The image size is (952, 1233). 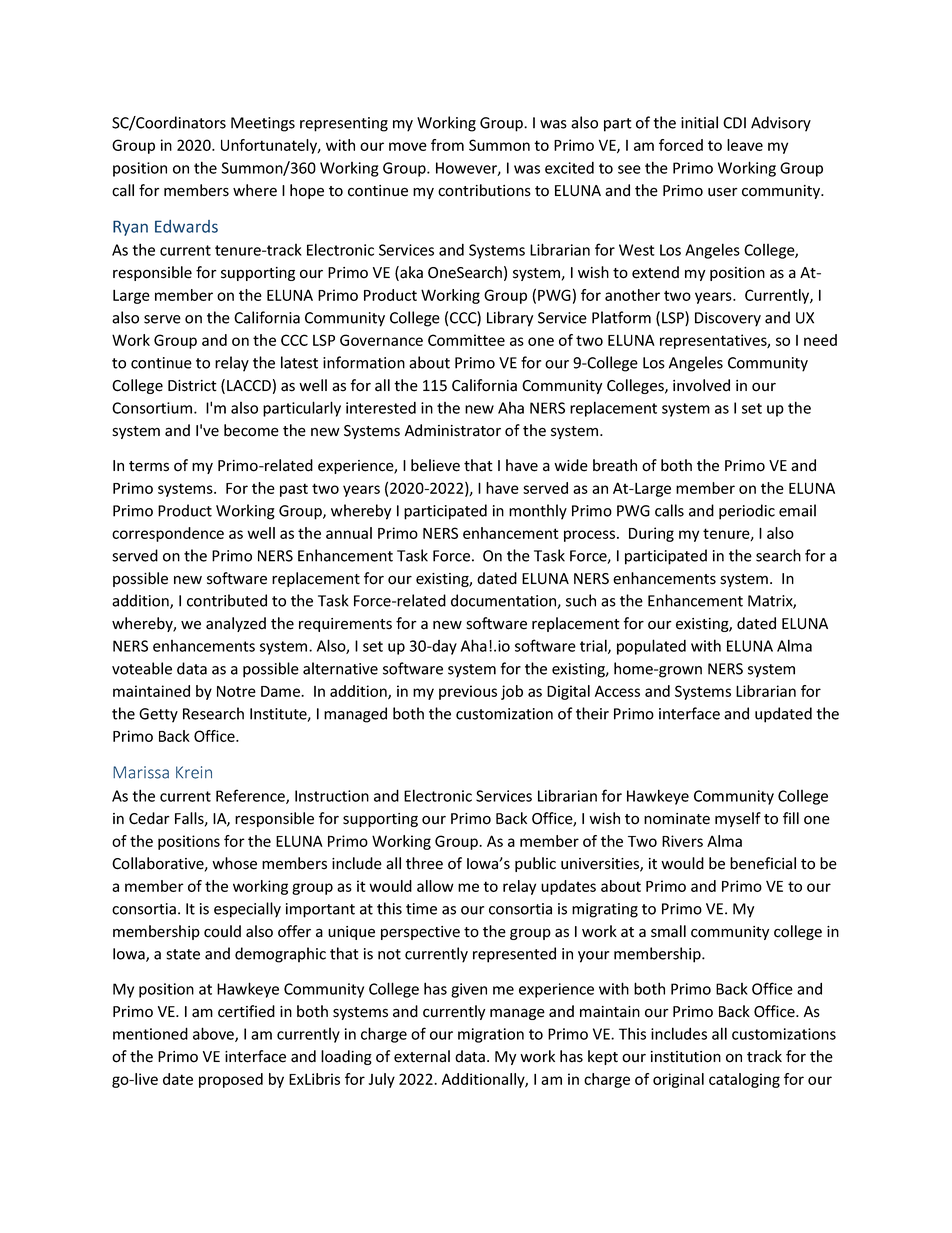 What do you see at coordinates (745, 145) in the document?
I see `leave` at bounding box center [745, 145].
